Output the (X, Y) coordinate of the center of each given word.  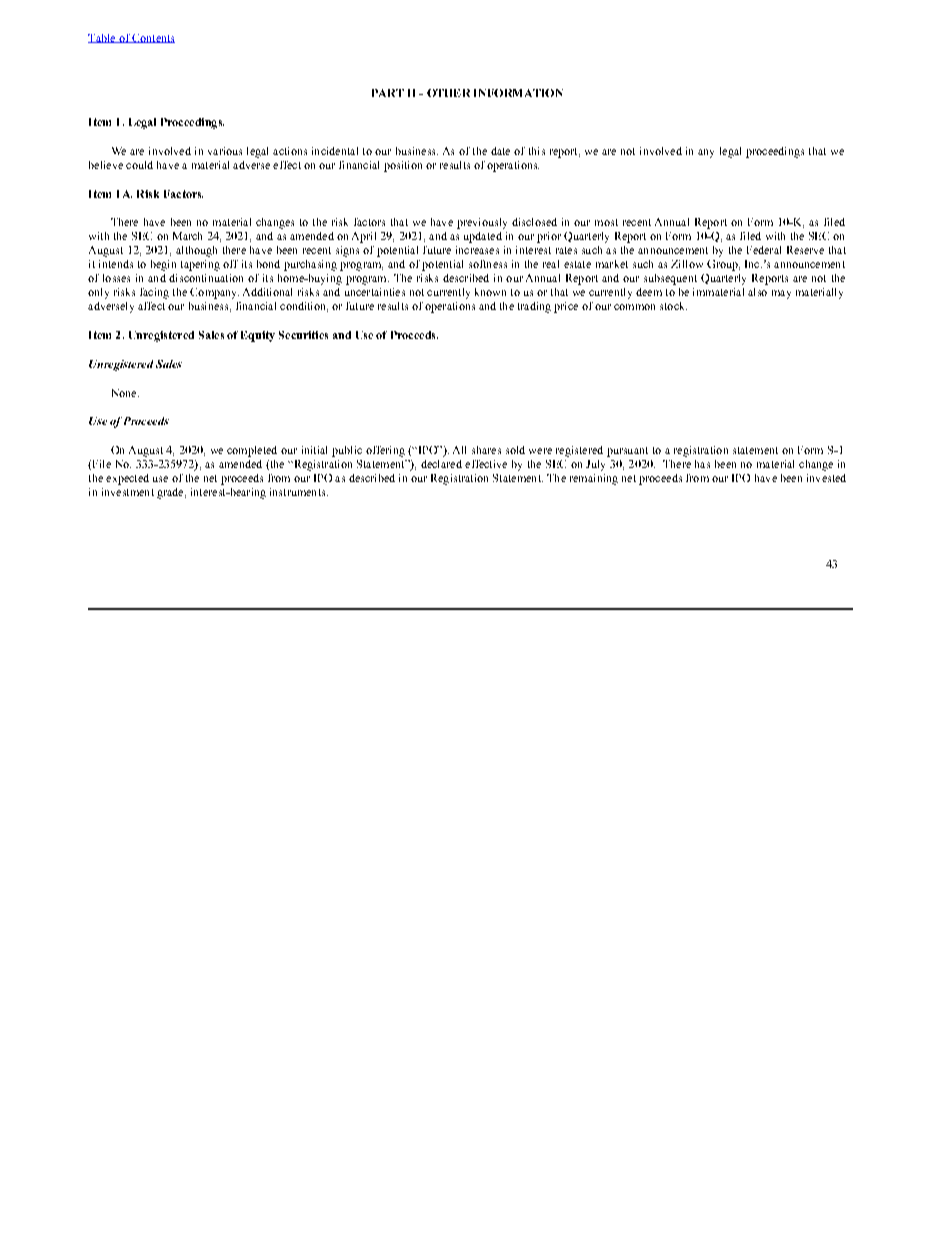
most (606, 222)
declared (441, 464)
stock (673, 306)
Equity (258, 336)
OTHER (448, 93)
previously (482, 223)
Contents (153, 38)
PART (388, 93)
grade (171, 493)
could (139, 165)
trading (534, 307)
